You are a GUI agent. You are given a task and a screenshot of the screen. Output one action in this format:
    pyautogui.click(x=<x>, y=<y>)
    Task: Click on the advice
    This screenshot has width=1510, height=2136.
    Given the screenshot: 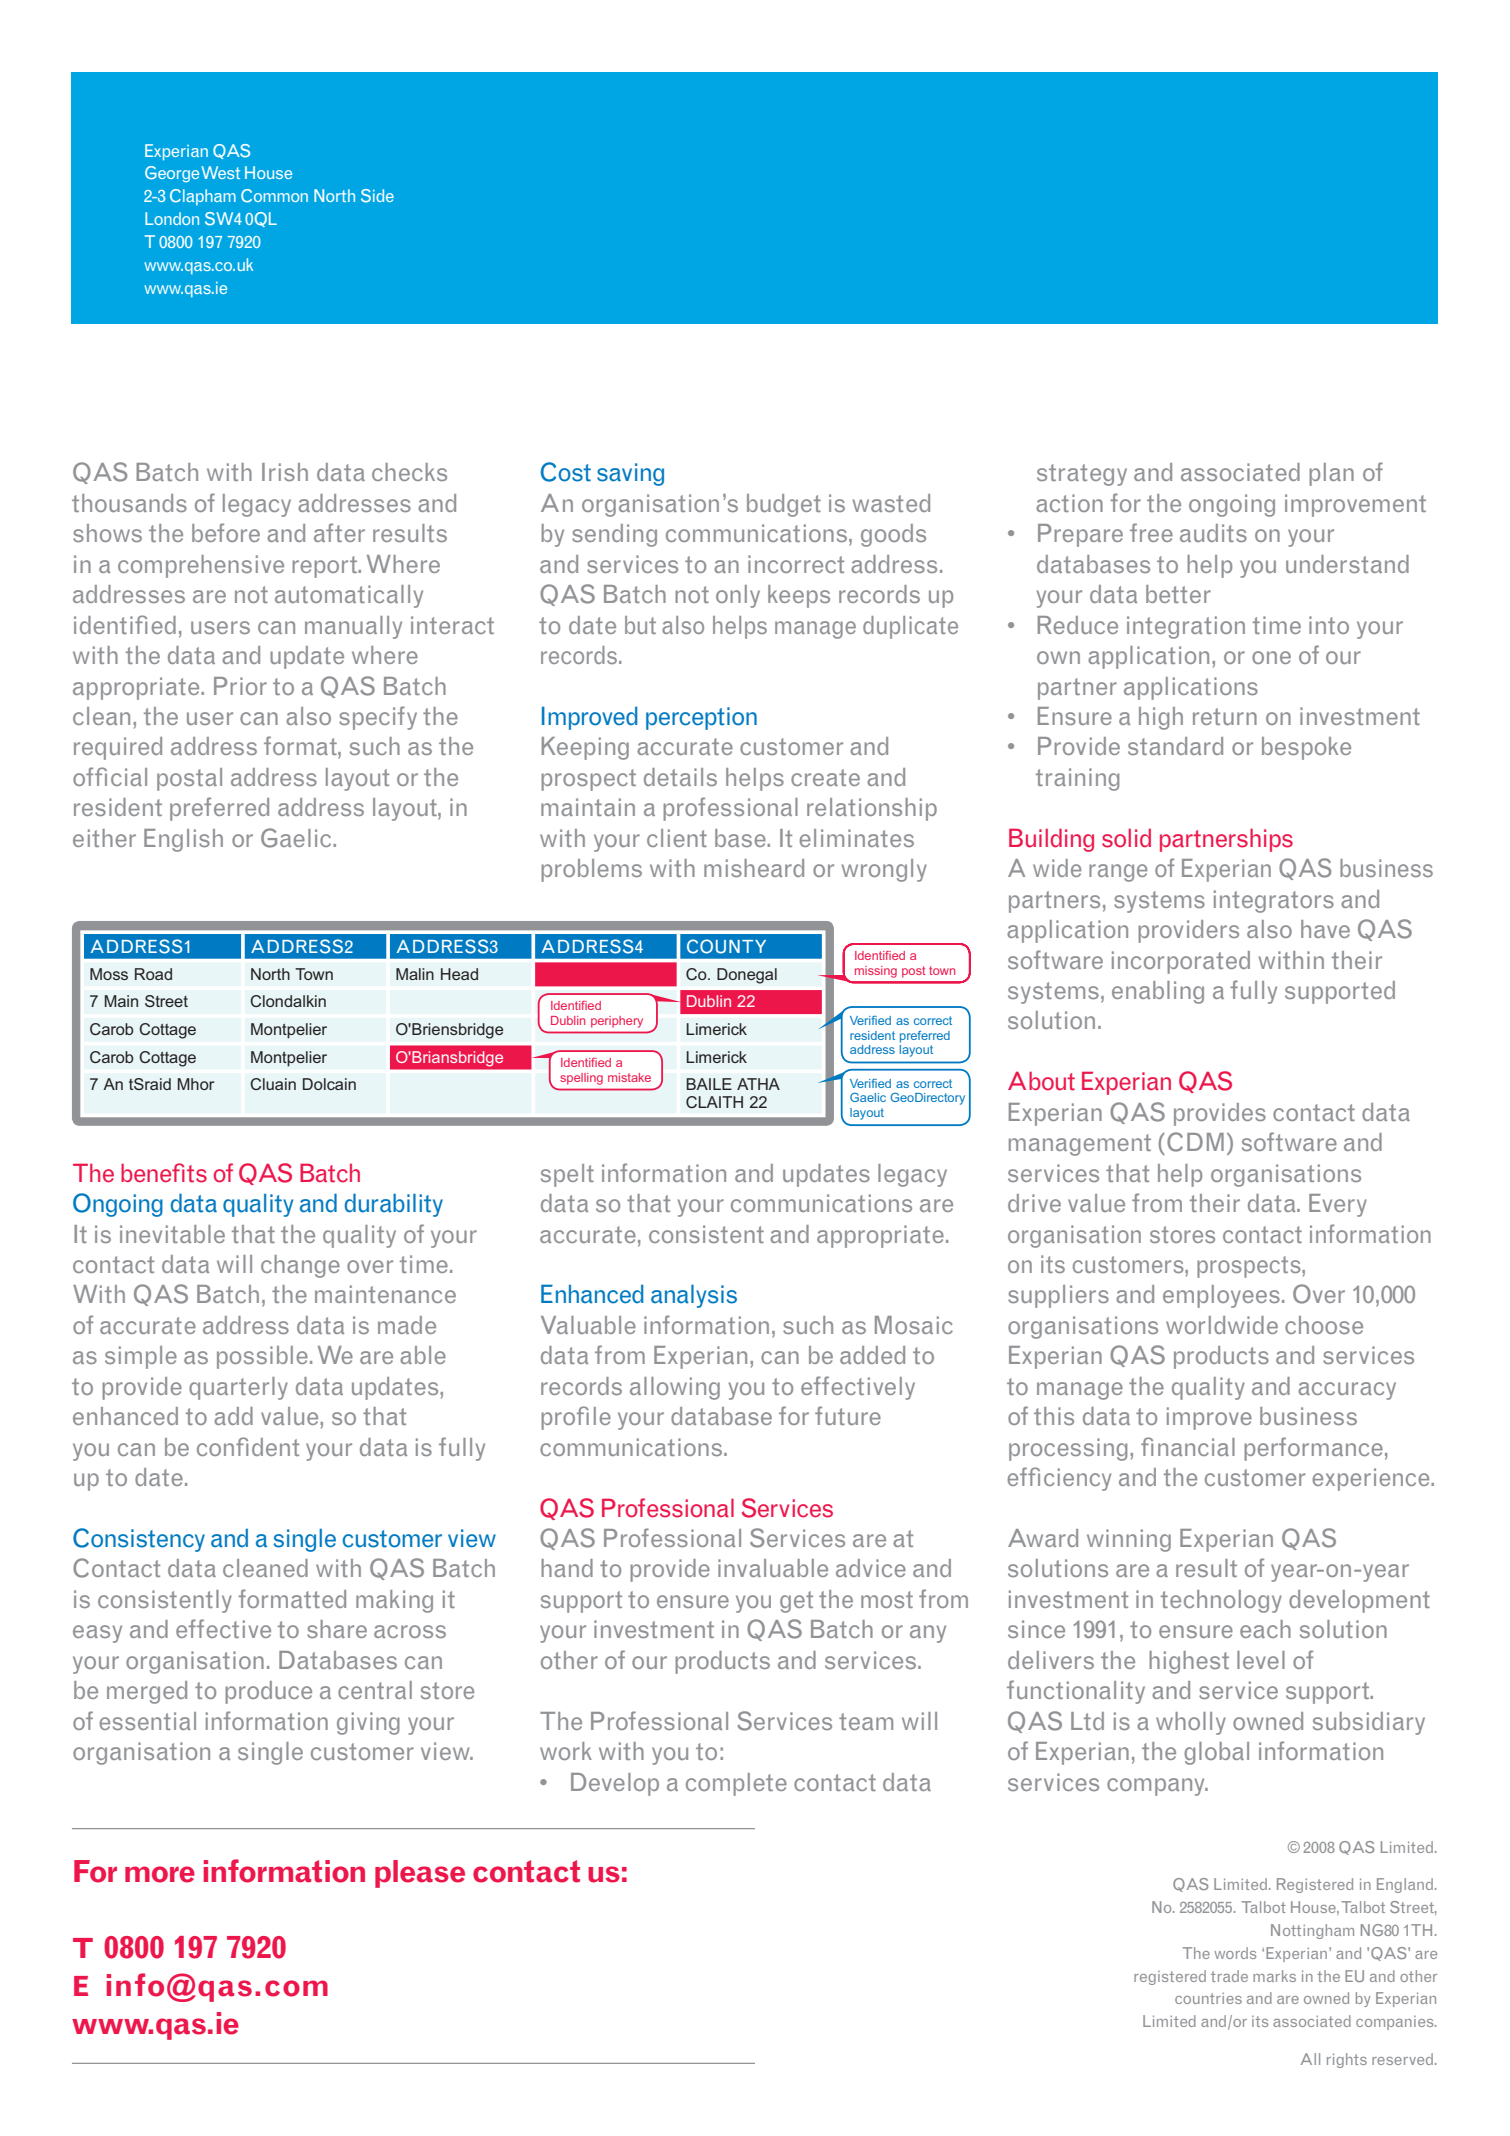 What is the action you would take?
    pyautogui.click(x=871, y=1568)
